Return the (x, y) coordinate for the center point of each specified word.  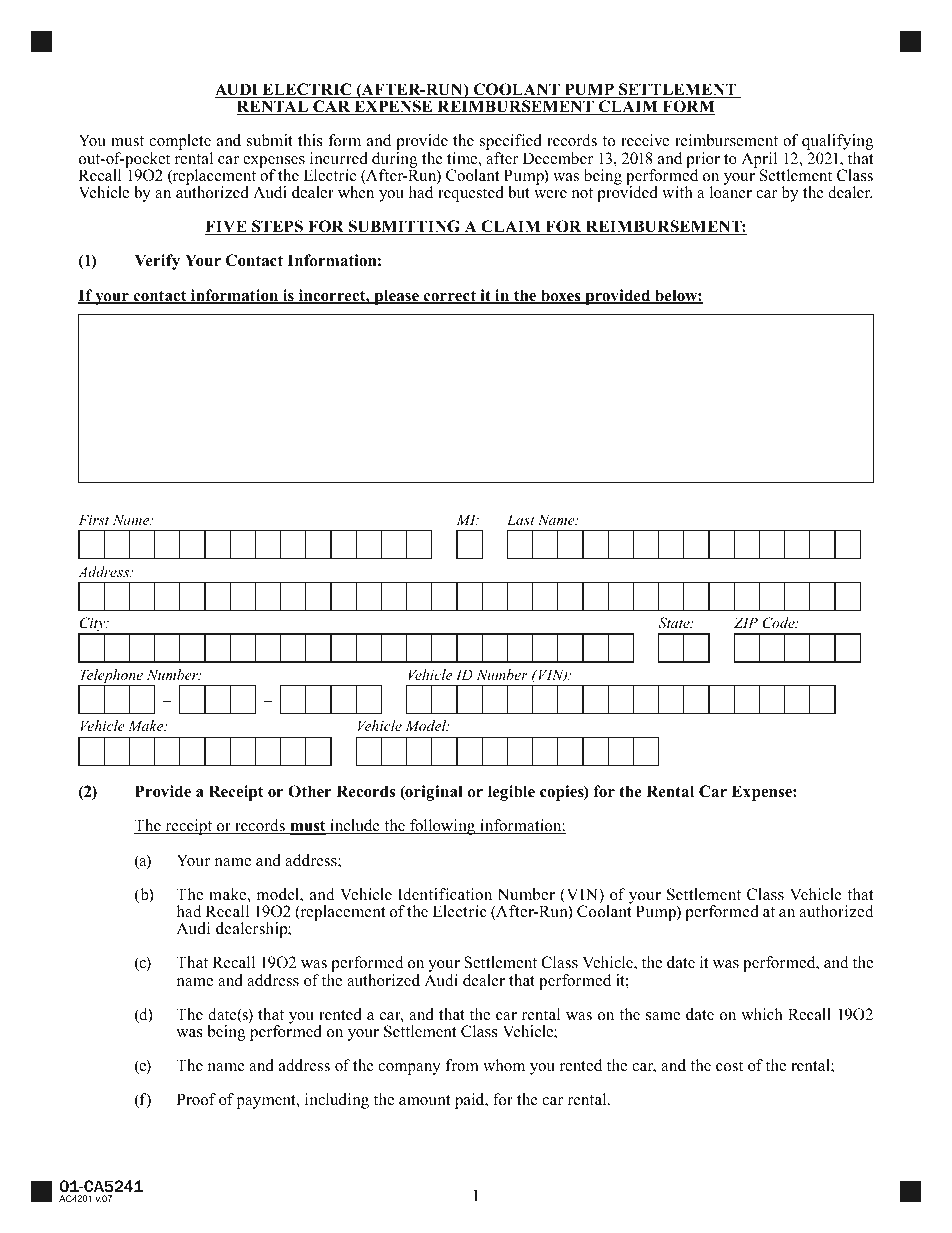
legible (511, 793)
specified (511, 143)
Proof (196, 1099)
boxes (561, 296)
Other (310, 791)
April (759, 161)
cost (729, 1066)
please (396, 297)
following (443, 827)
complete (180, 143)
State (675, 623)
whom (504, 1065)
